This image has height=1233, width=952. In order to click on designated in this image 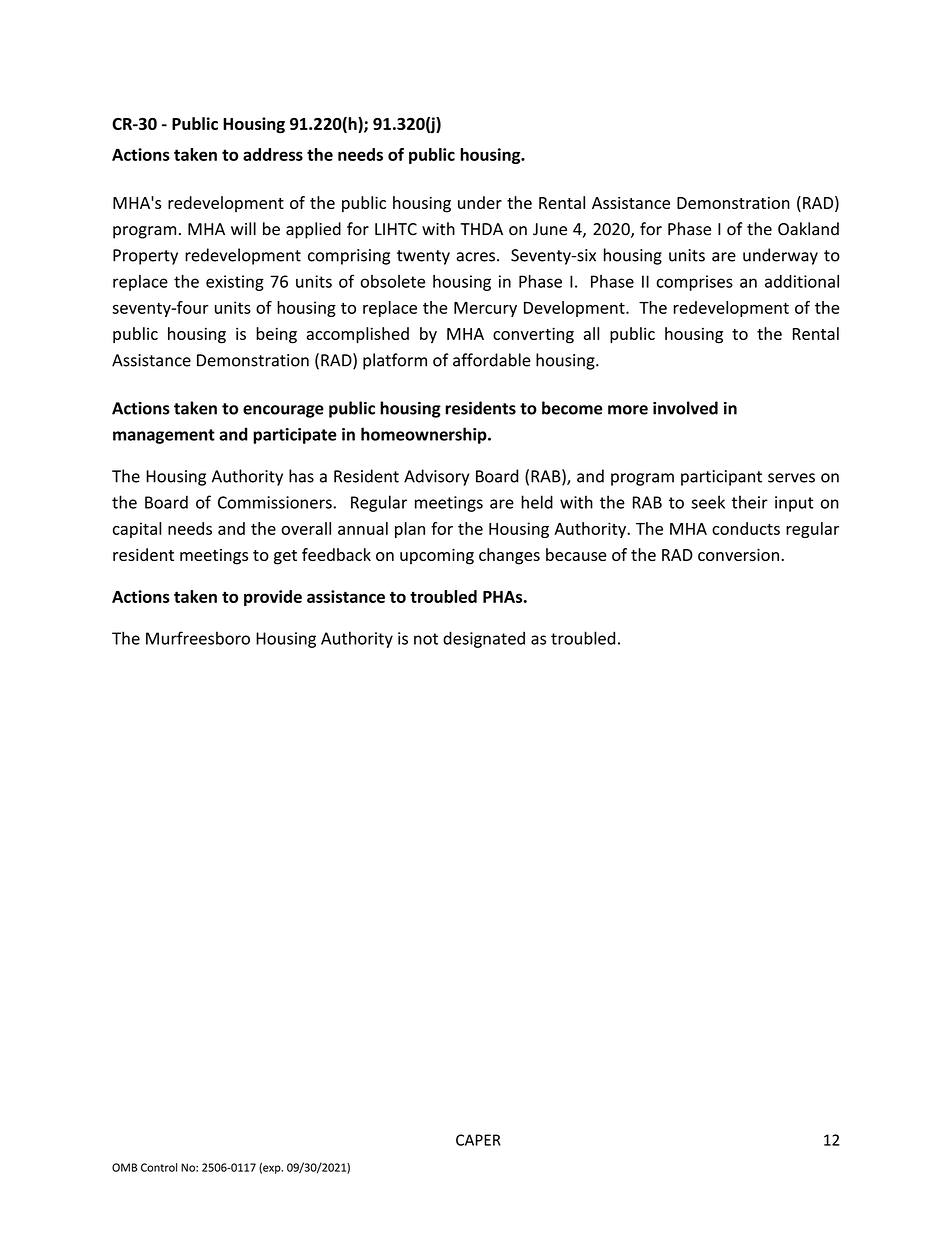, I will do `click(484, 639)`.
